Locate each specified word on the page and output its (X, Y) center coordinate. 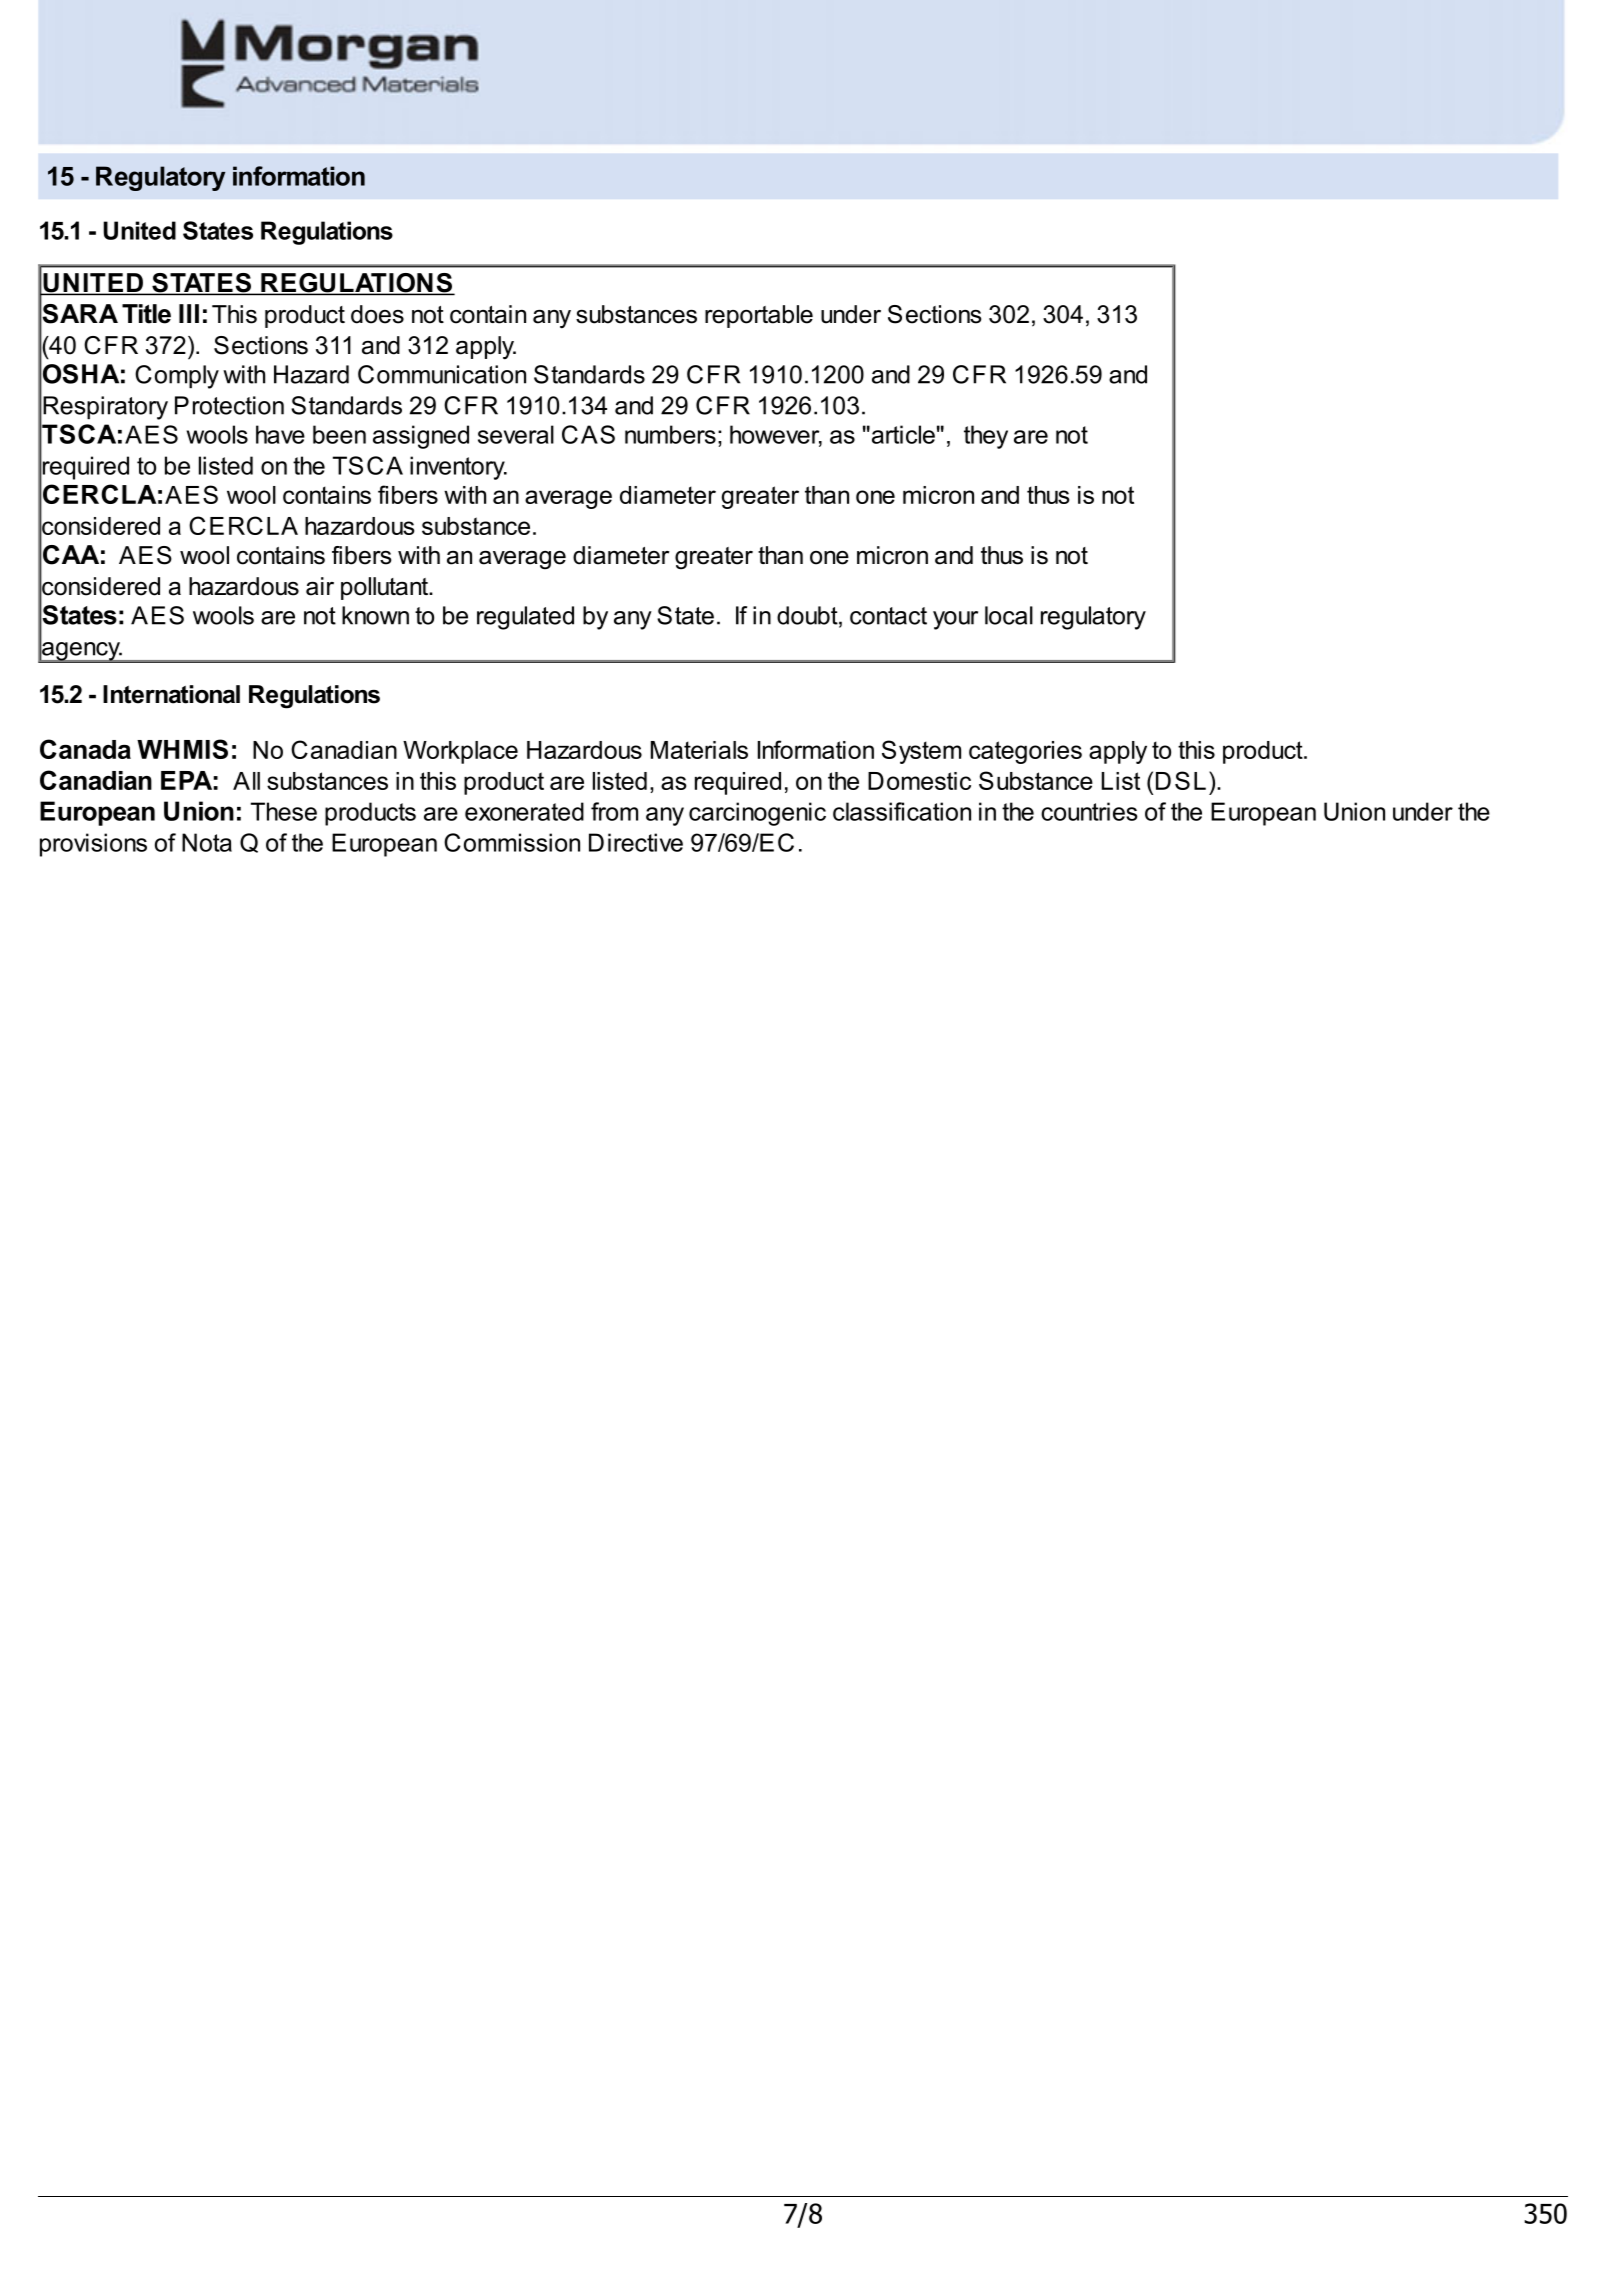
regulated (525, 618)
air (320, 586)
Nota (207, 842)
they (986, 437)
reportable (759, 316)
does (377, 314)
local (1009, 615)
